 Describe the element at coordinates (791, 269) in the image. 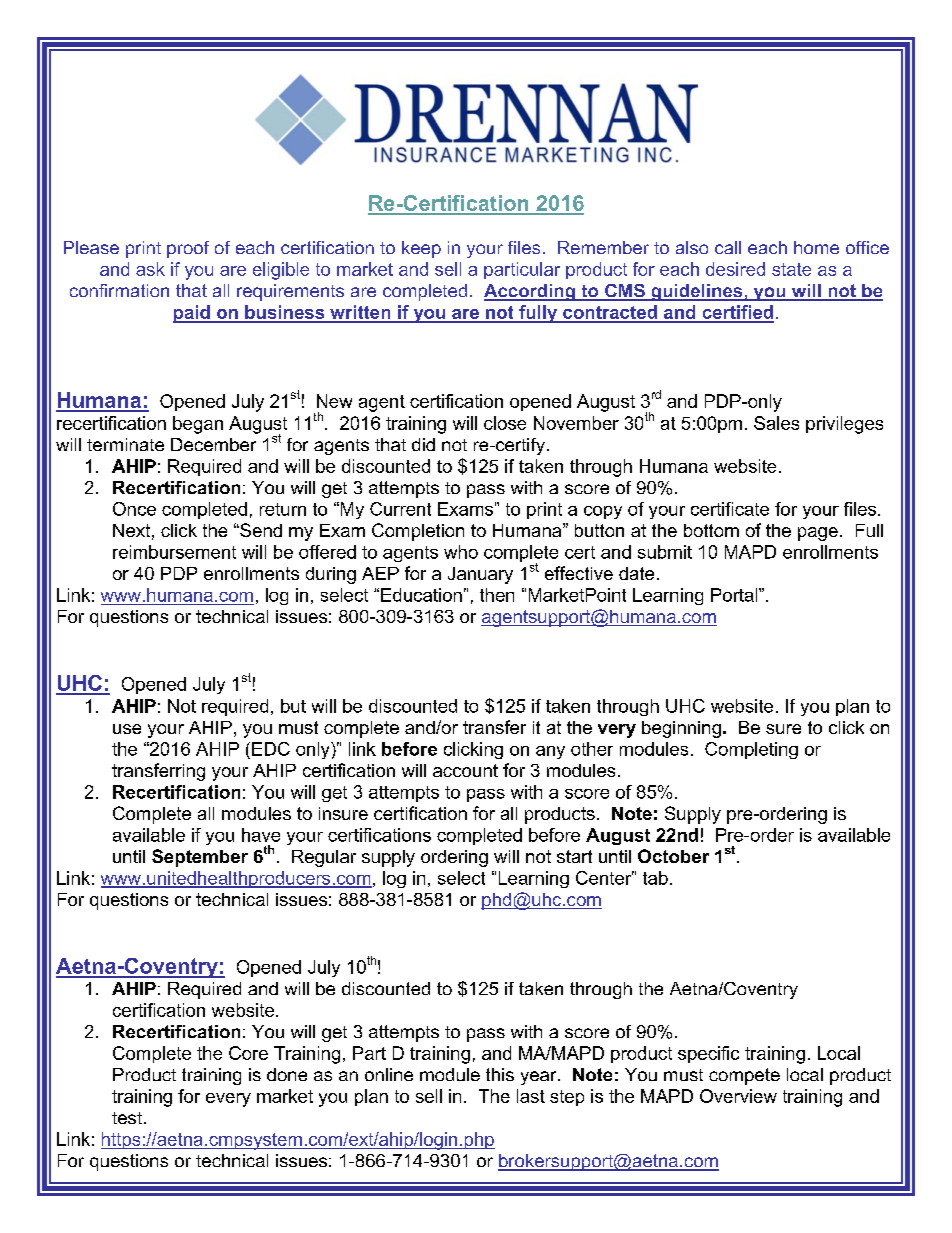

I see `state` at that location.
